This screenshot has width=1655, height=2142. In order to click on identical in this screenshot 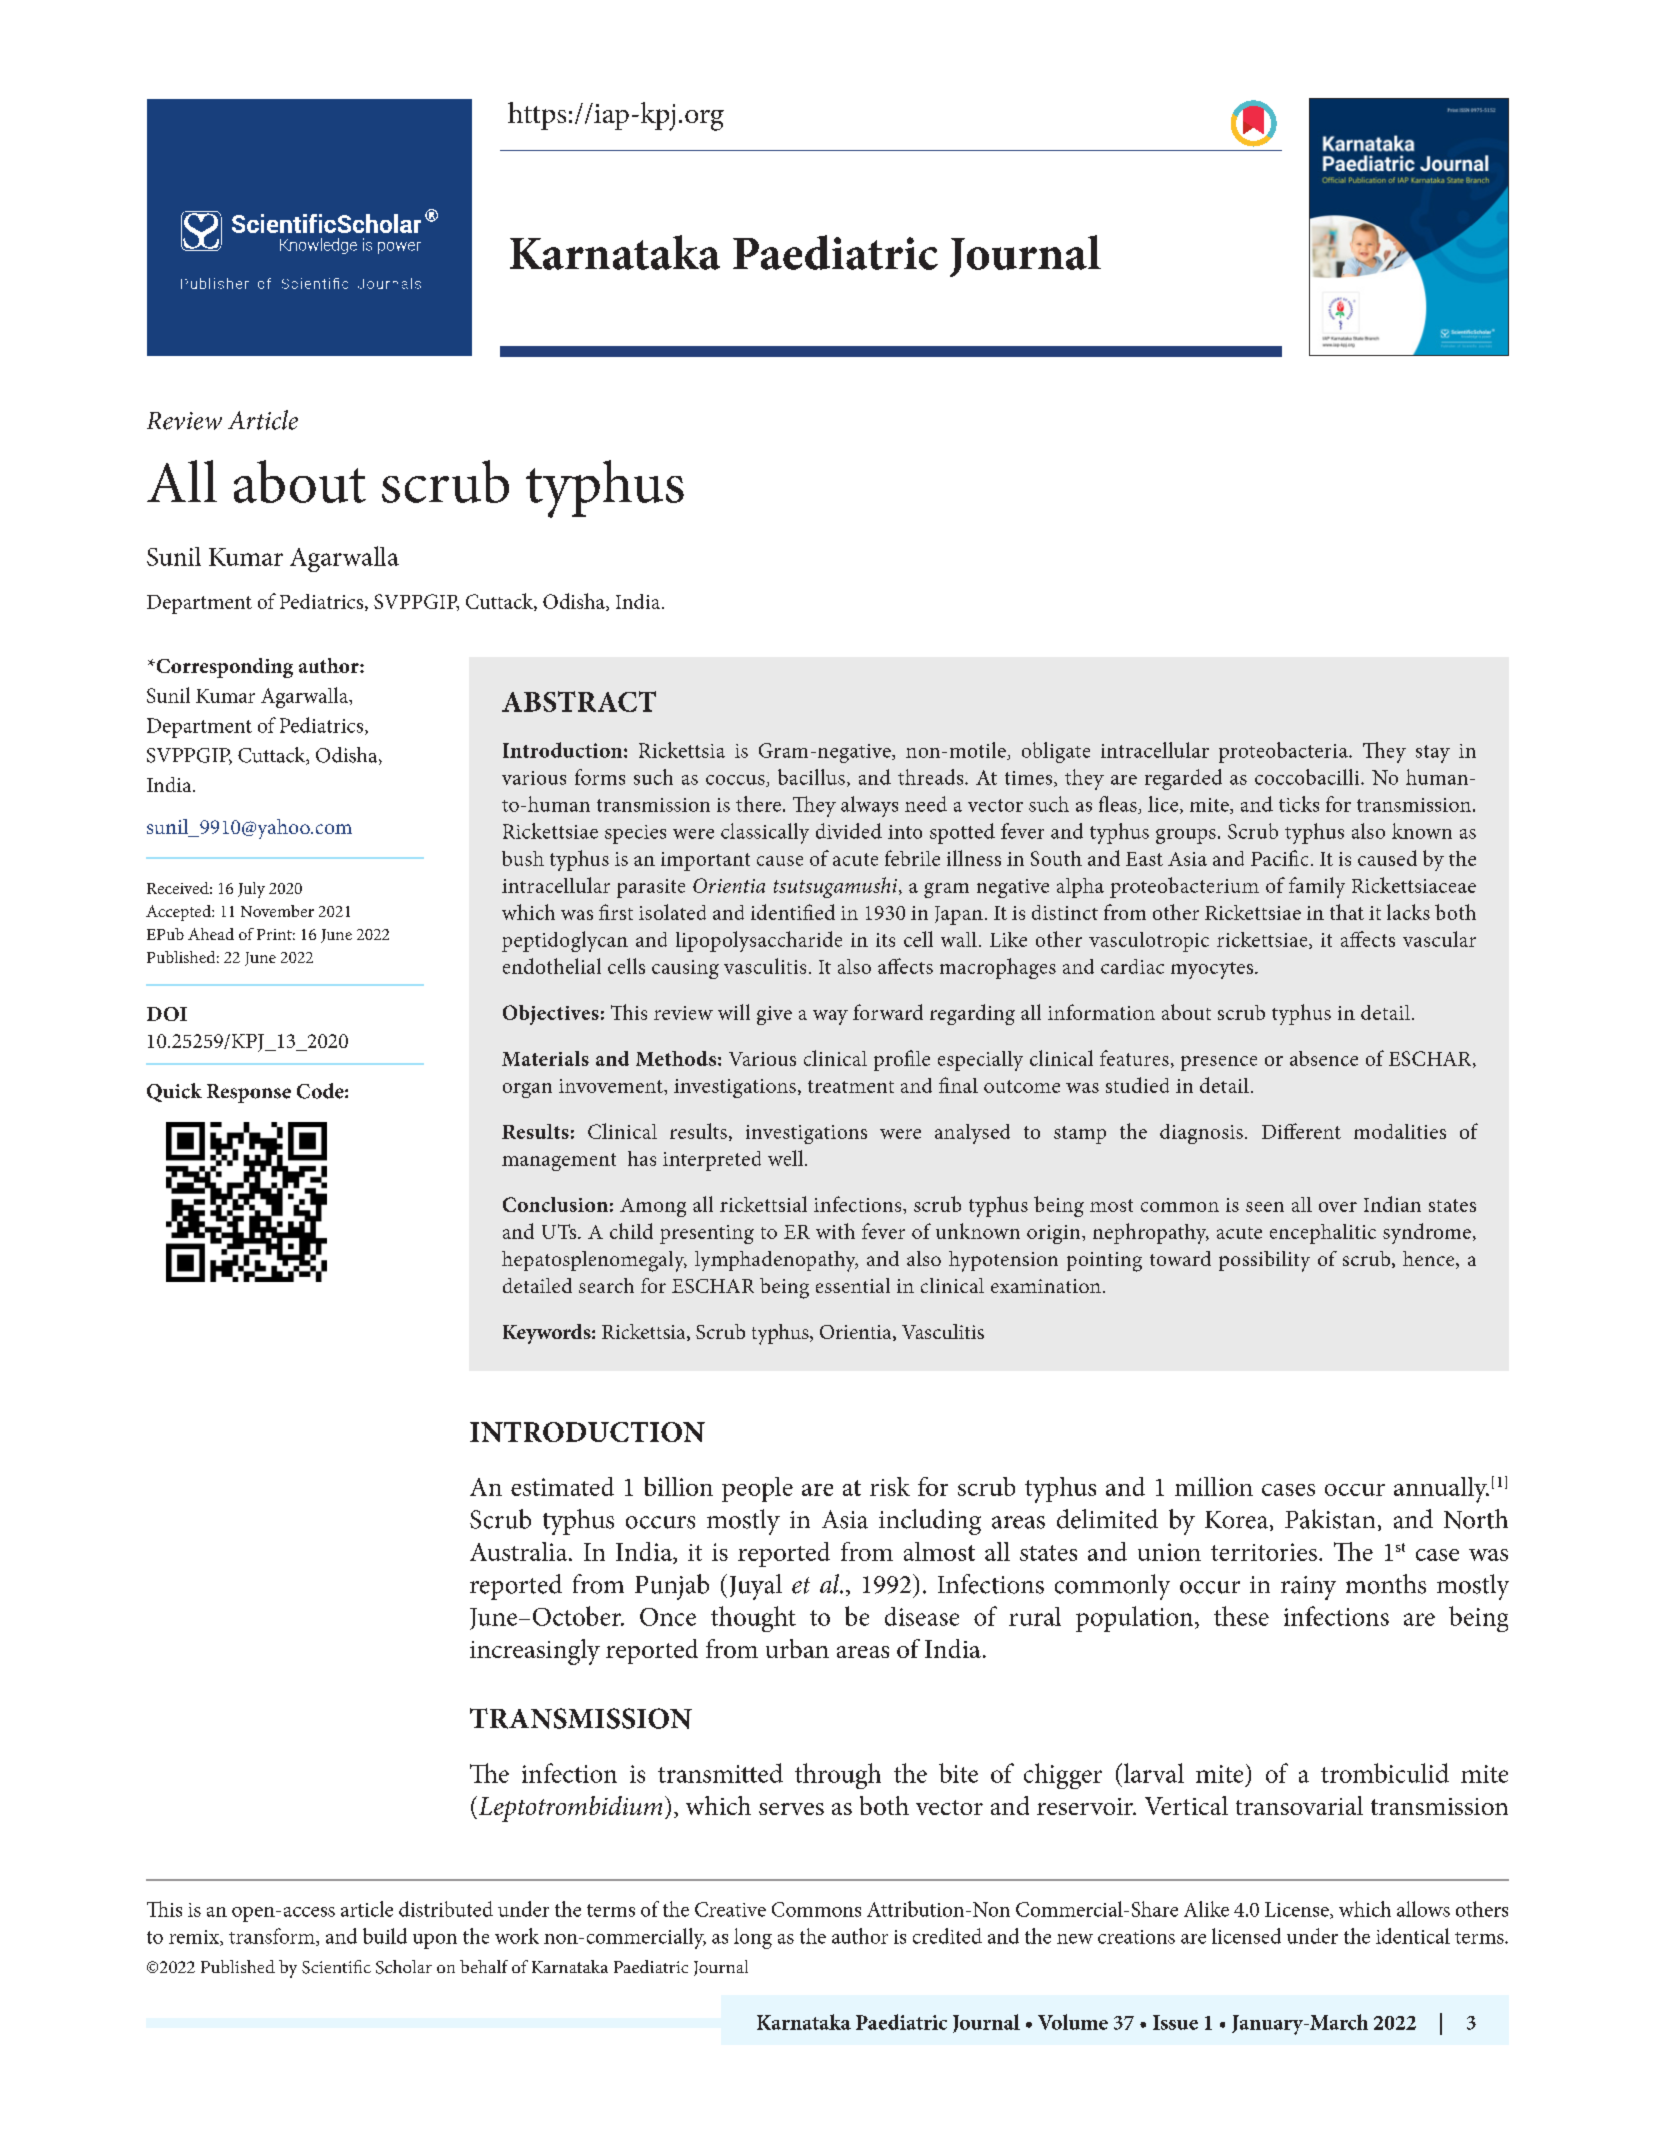, I will do `click(1413, 1936)`.
